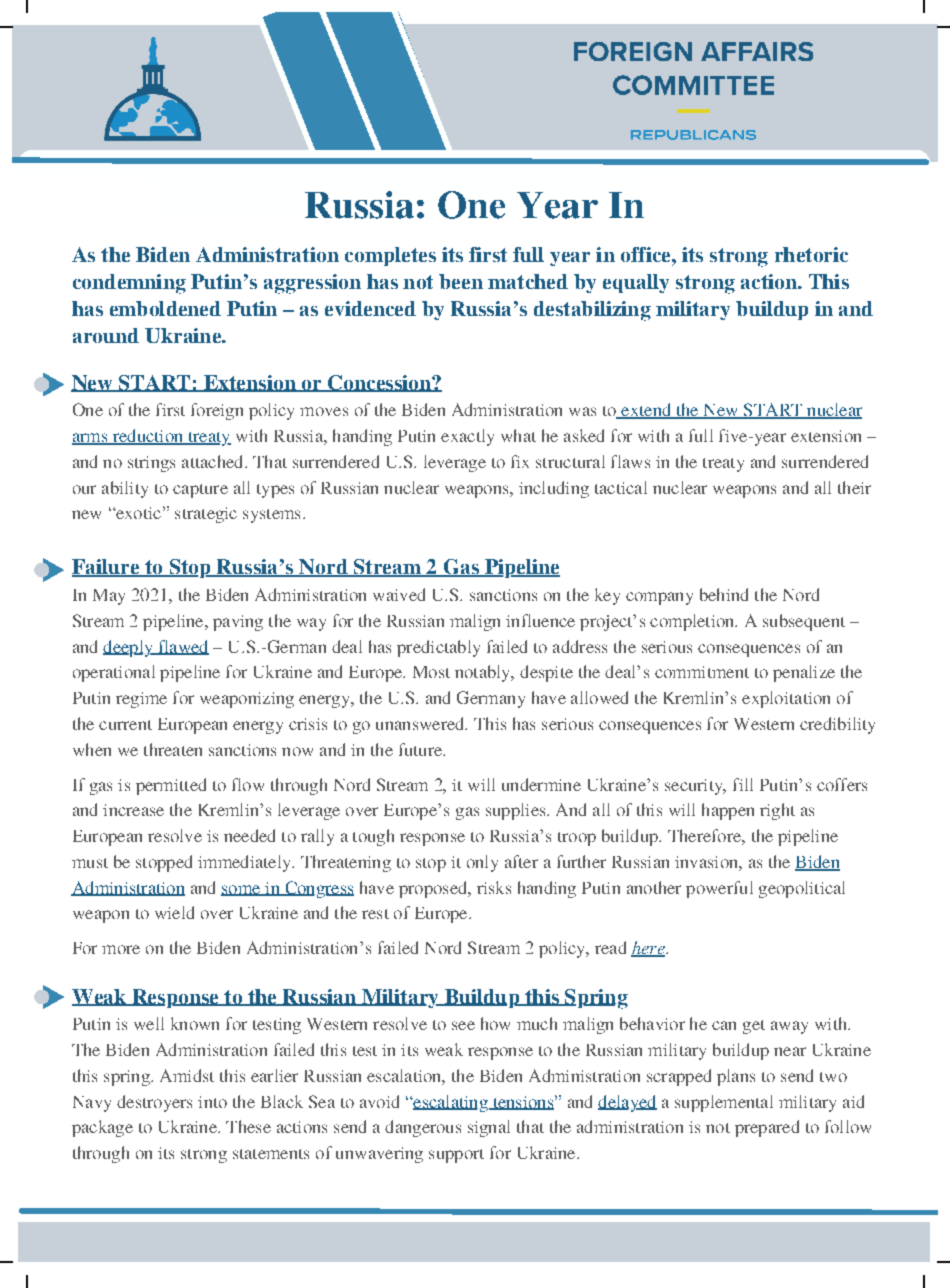  Describe the element at coordinates (489, 1128) in the screenshot. I see `signal` at that location.
